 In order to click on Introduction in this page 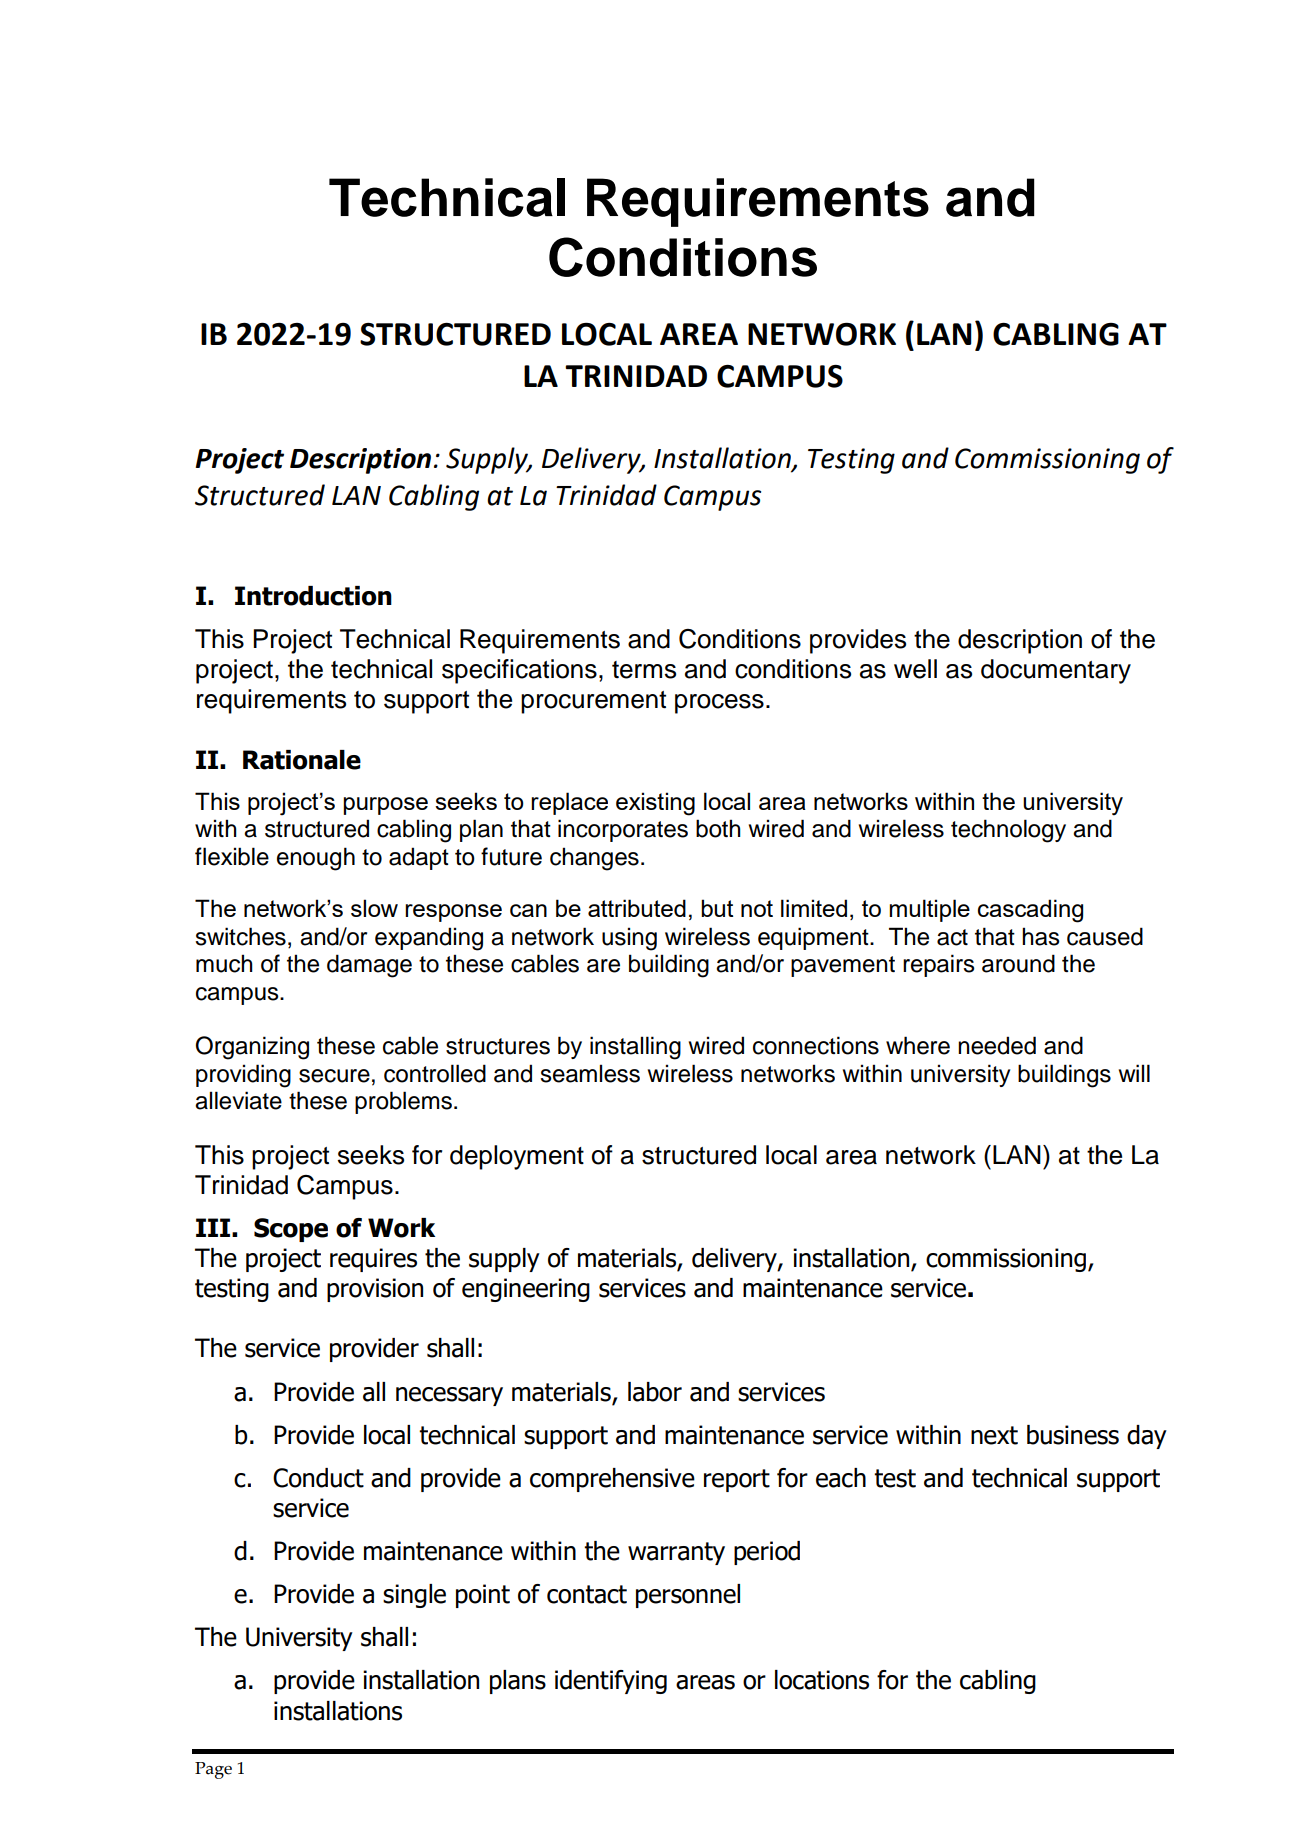, I will do `click(313, 596)`.
